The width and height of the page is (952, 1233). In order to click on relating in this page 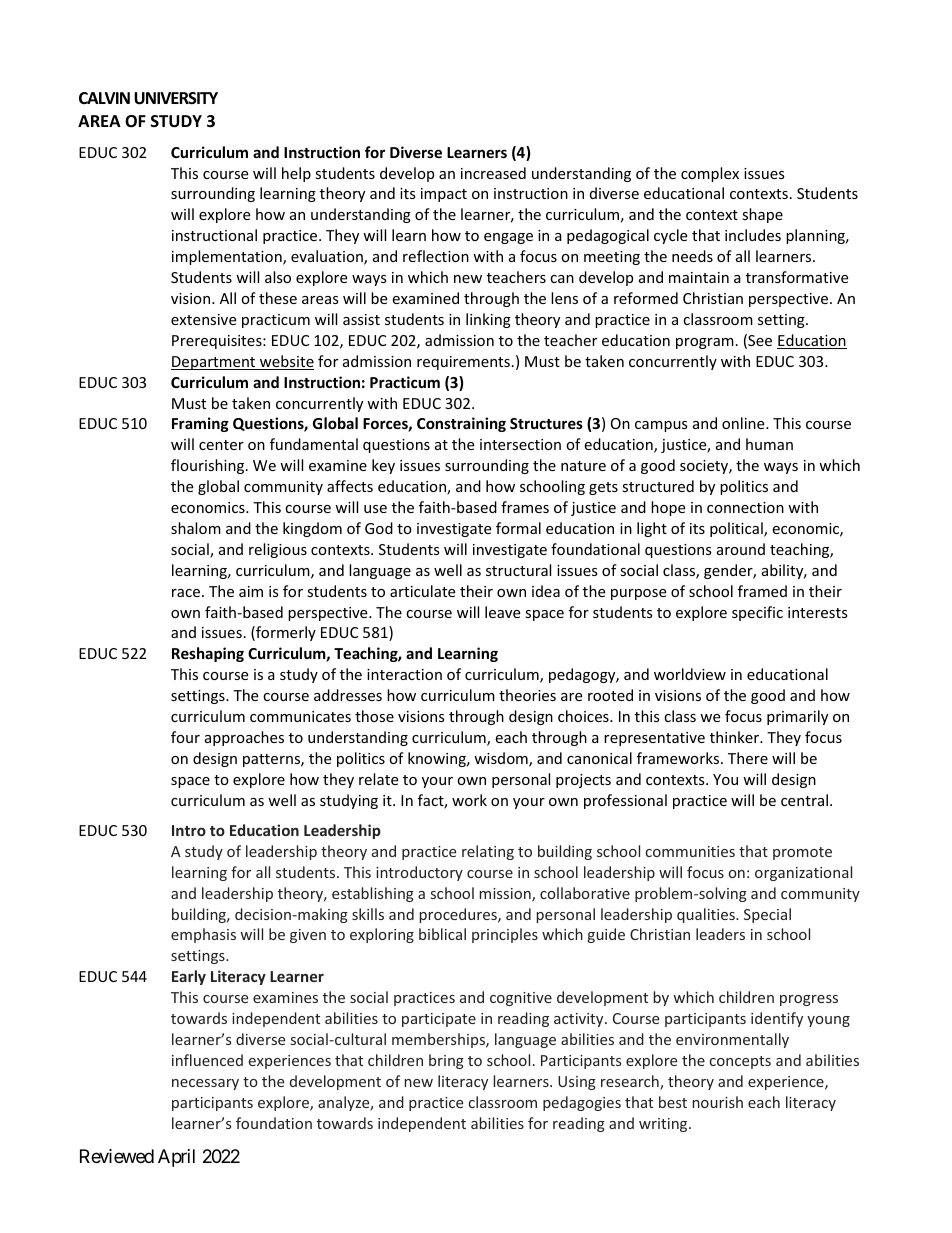, I will do `click(488, 852)`.
